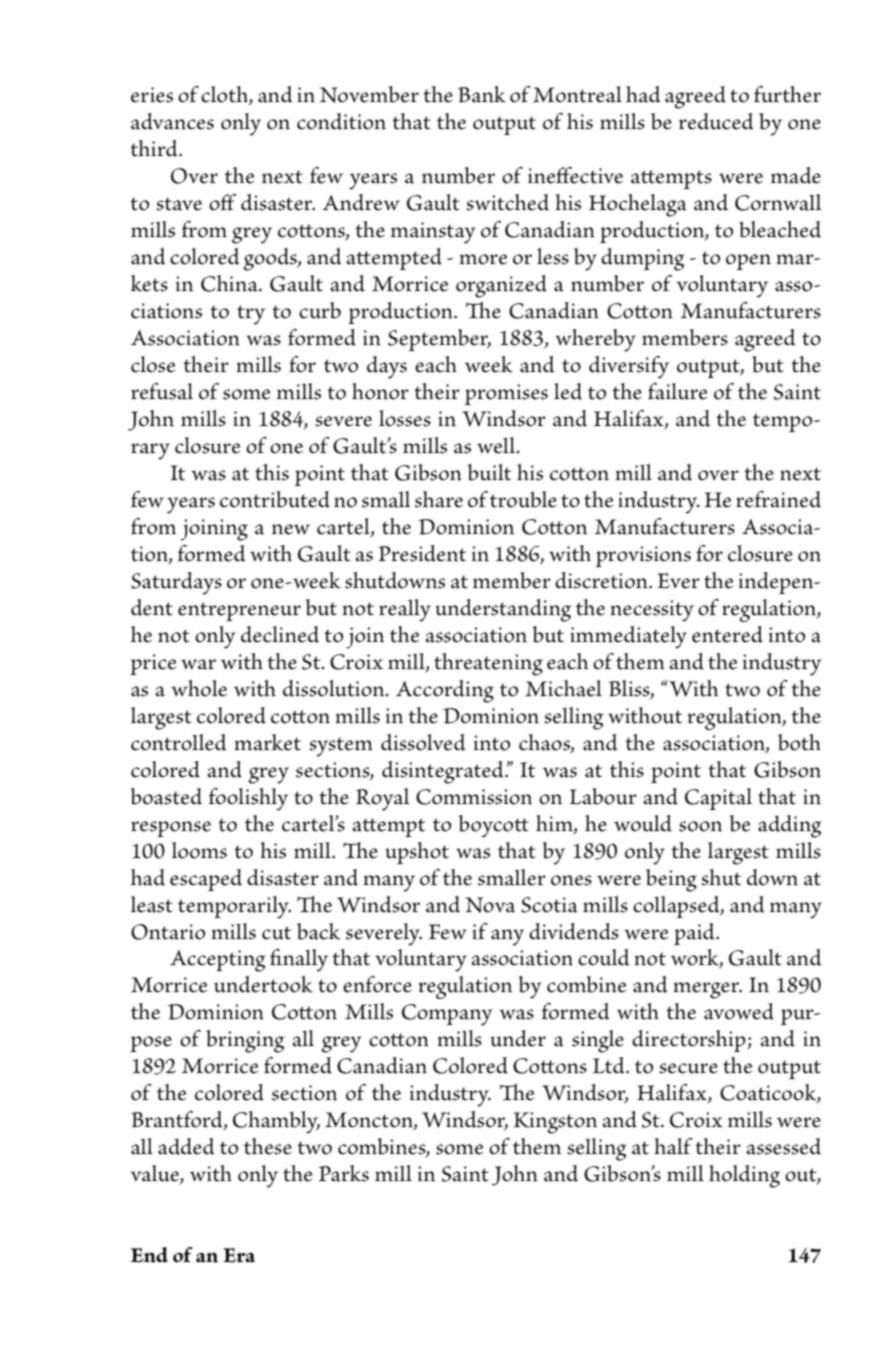  Describe the element at coordinates (172, 121) in the screenshot. I see `advances` at that location.
